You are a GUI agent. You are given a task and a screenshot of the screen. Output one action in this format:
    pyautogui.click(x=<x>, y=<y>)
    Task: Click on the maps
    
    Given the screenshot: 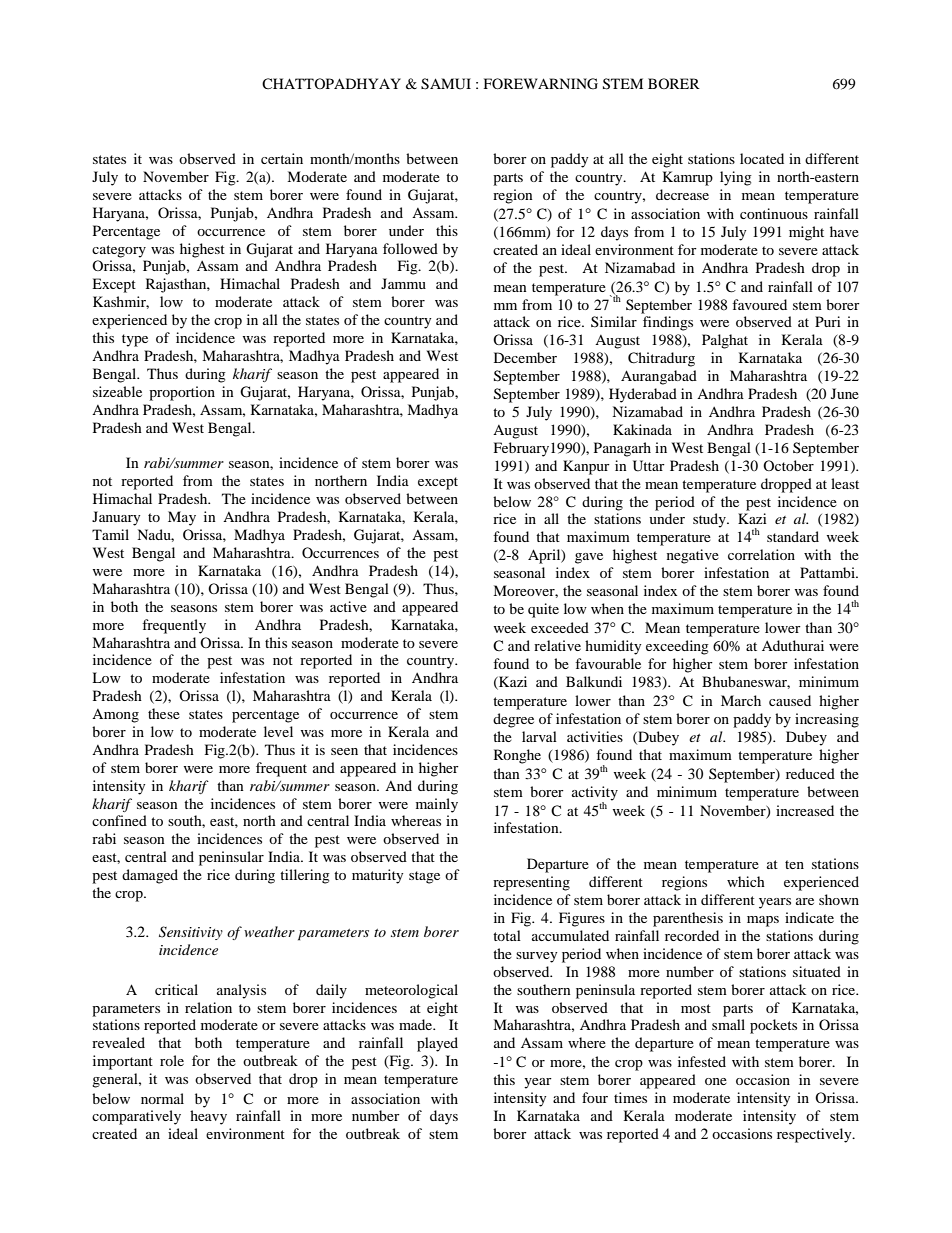 What is the action you would take?
    pyautogui.click(x=763, y=921)
